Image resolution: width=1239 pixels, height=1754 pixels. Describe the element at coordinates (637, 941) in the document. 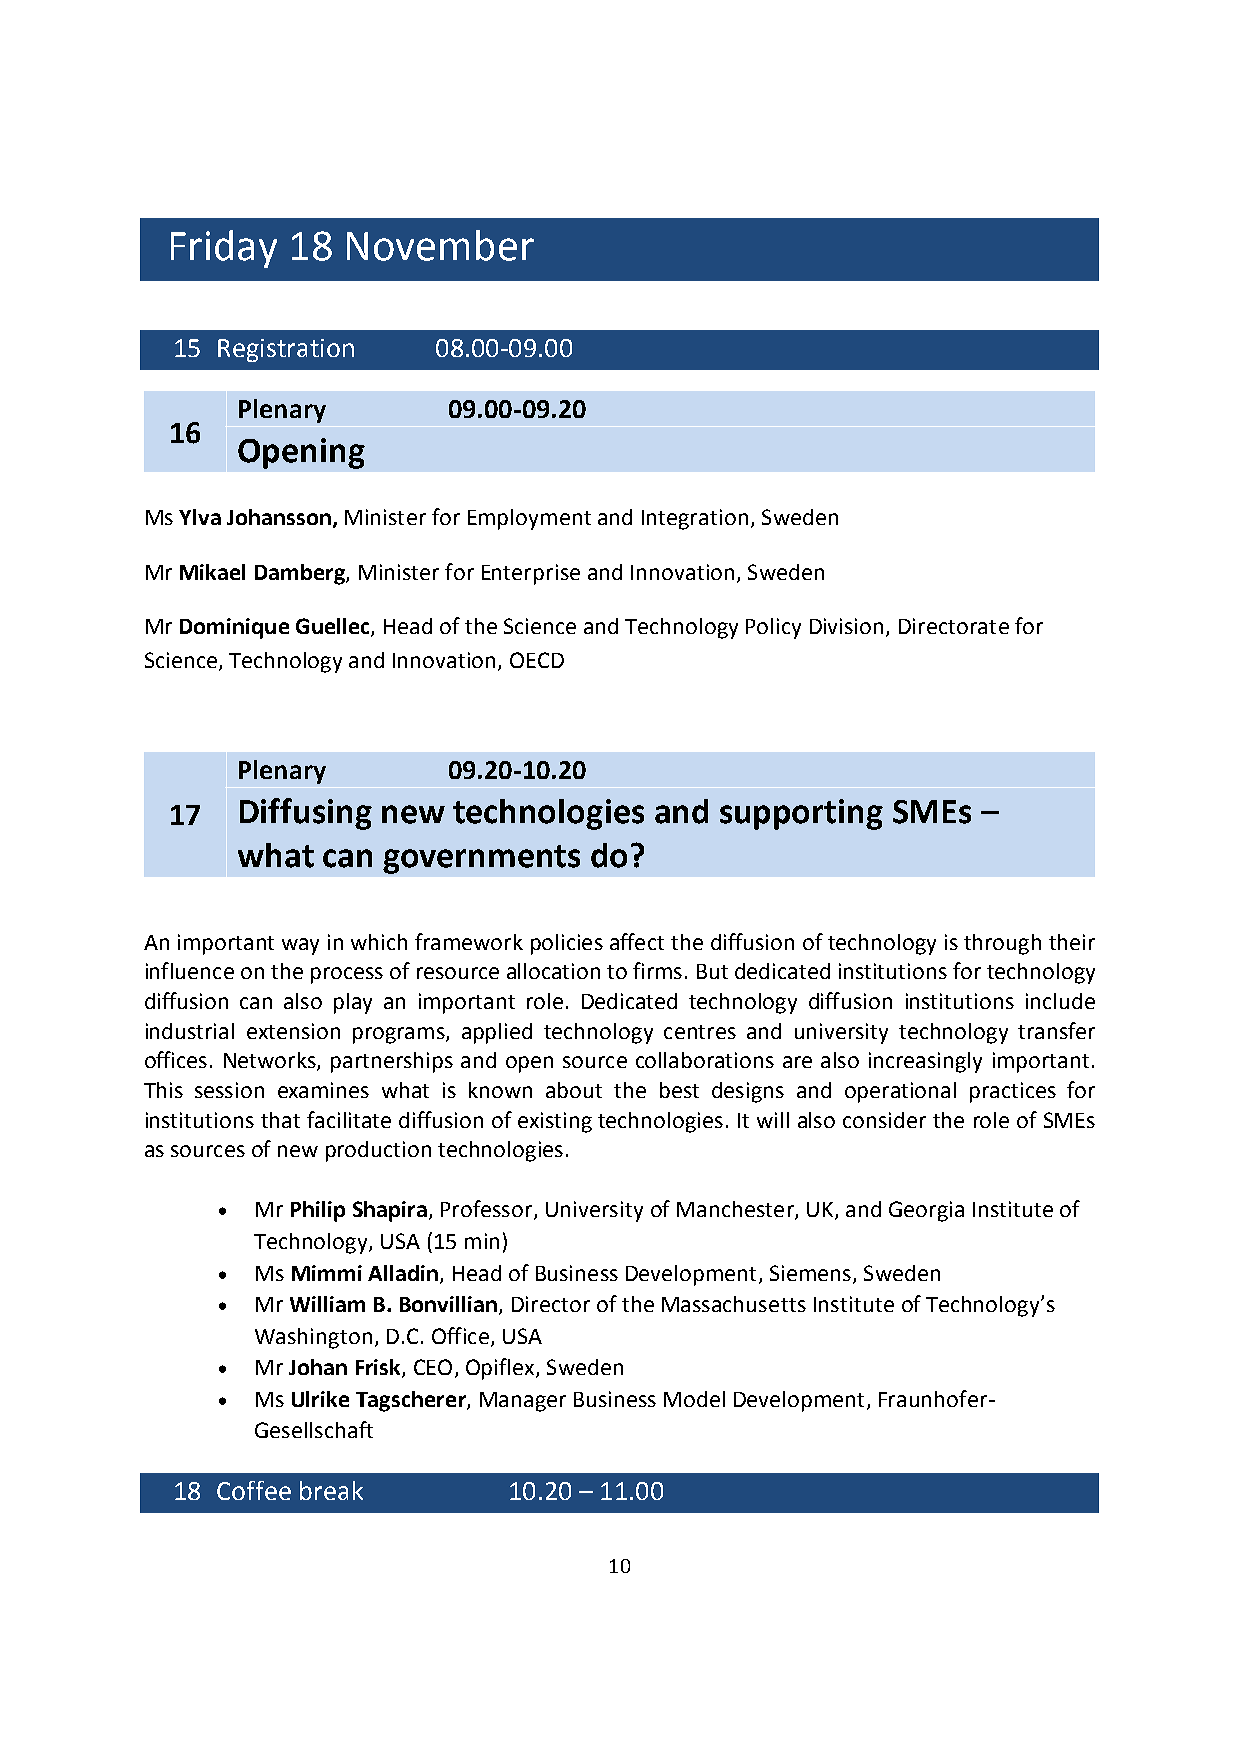

I see `affect` at that location.
